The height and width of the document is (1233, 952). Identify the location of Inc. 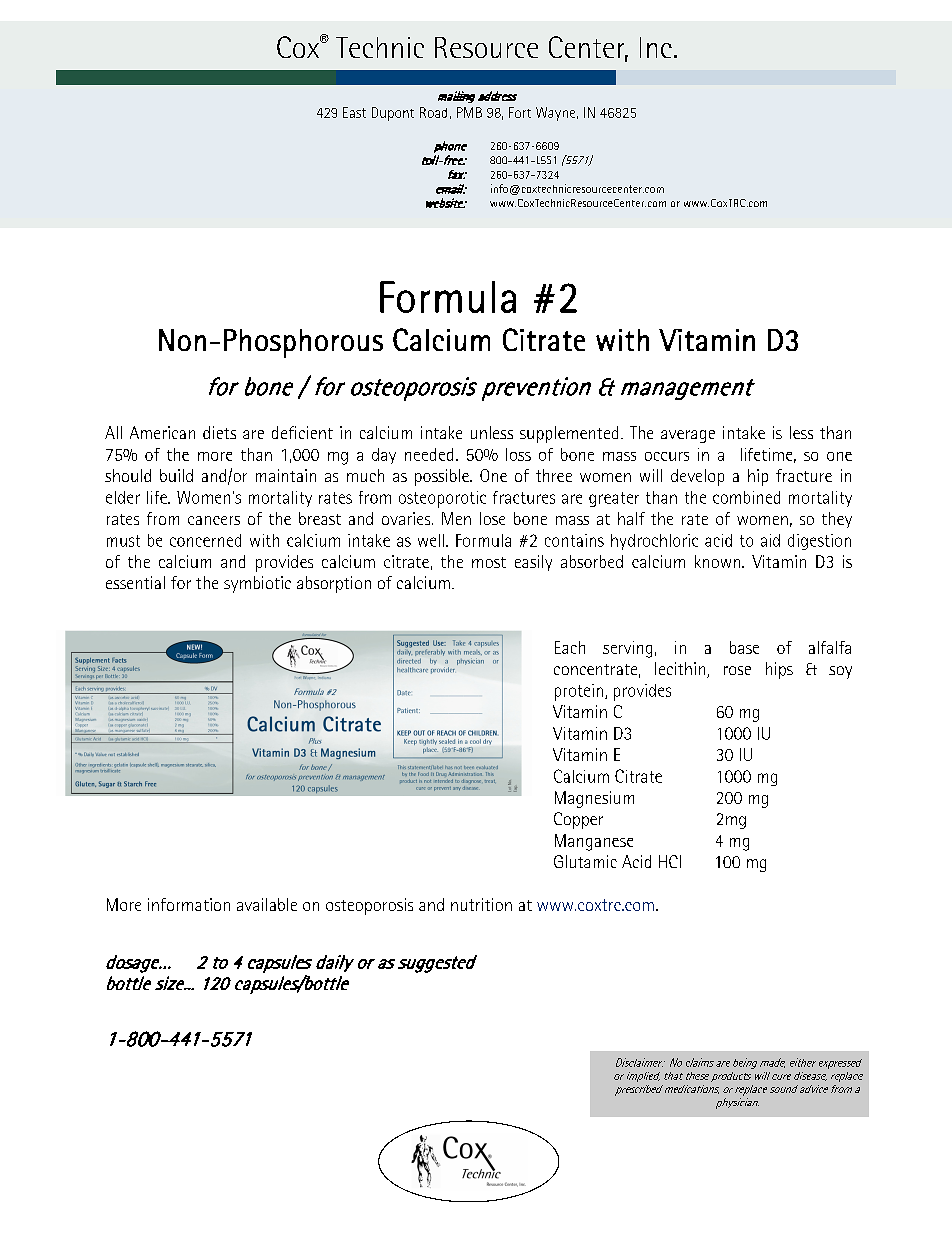
(656, 47).
